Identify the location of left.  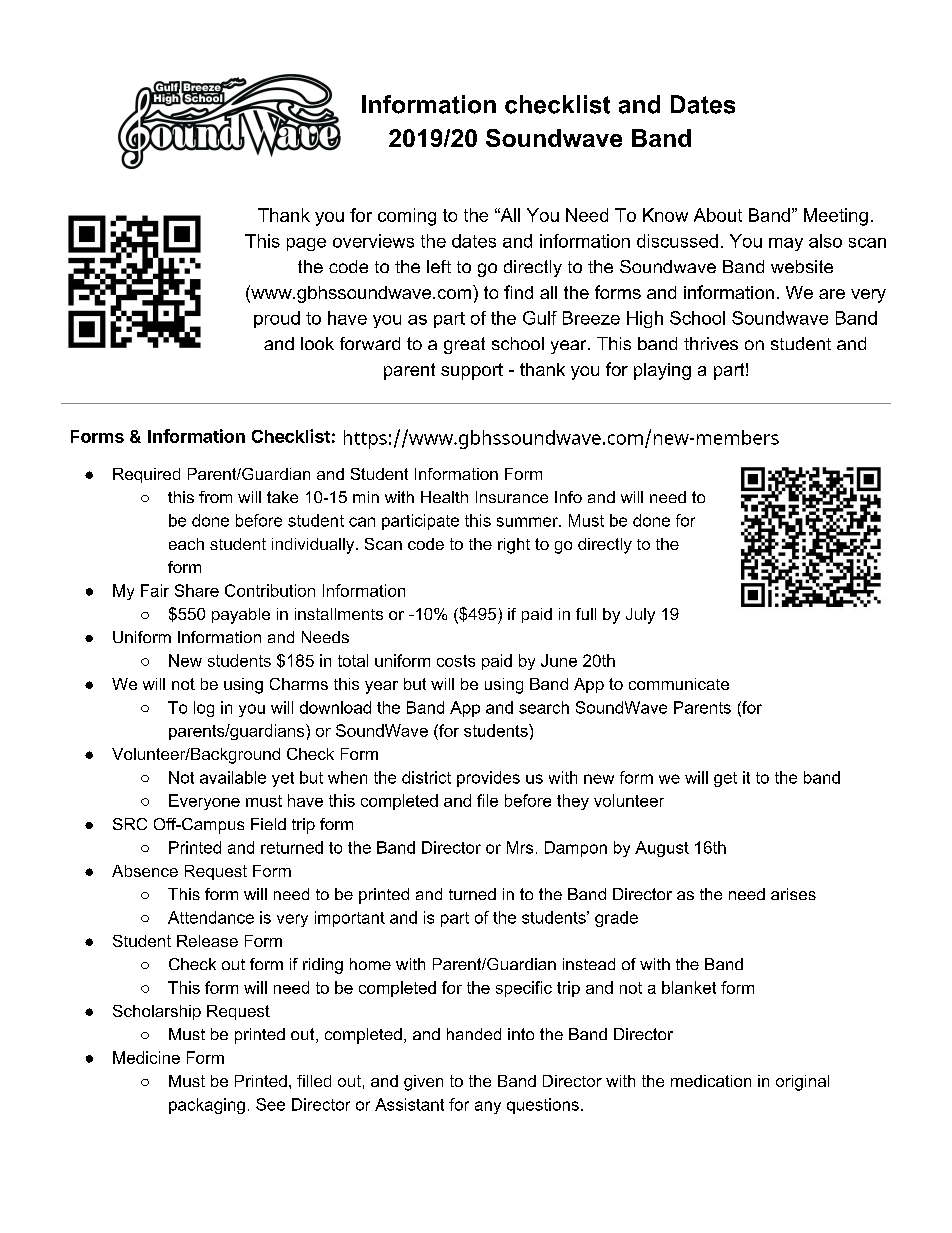
(439, 266).
